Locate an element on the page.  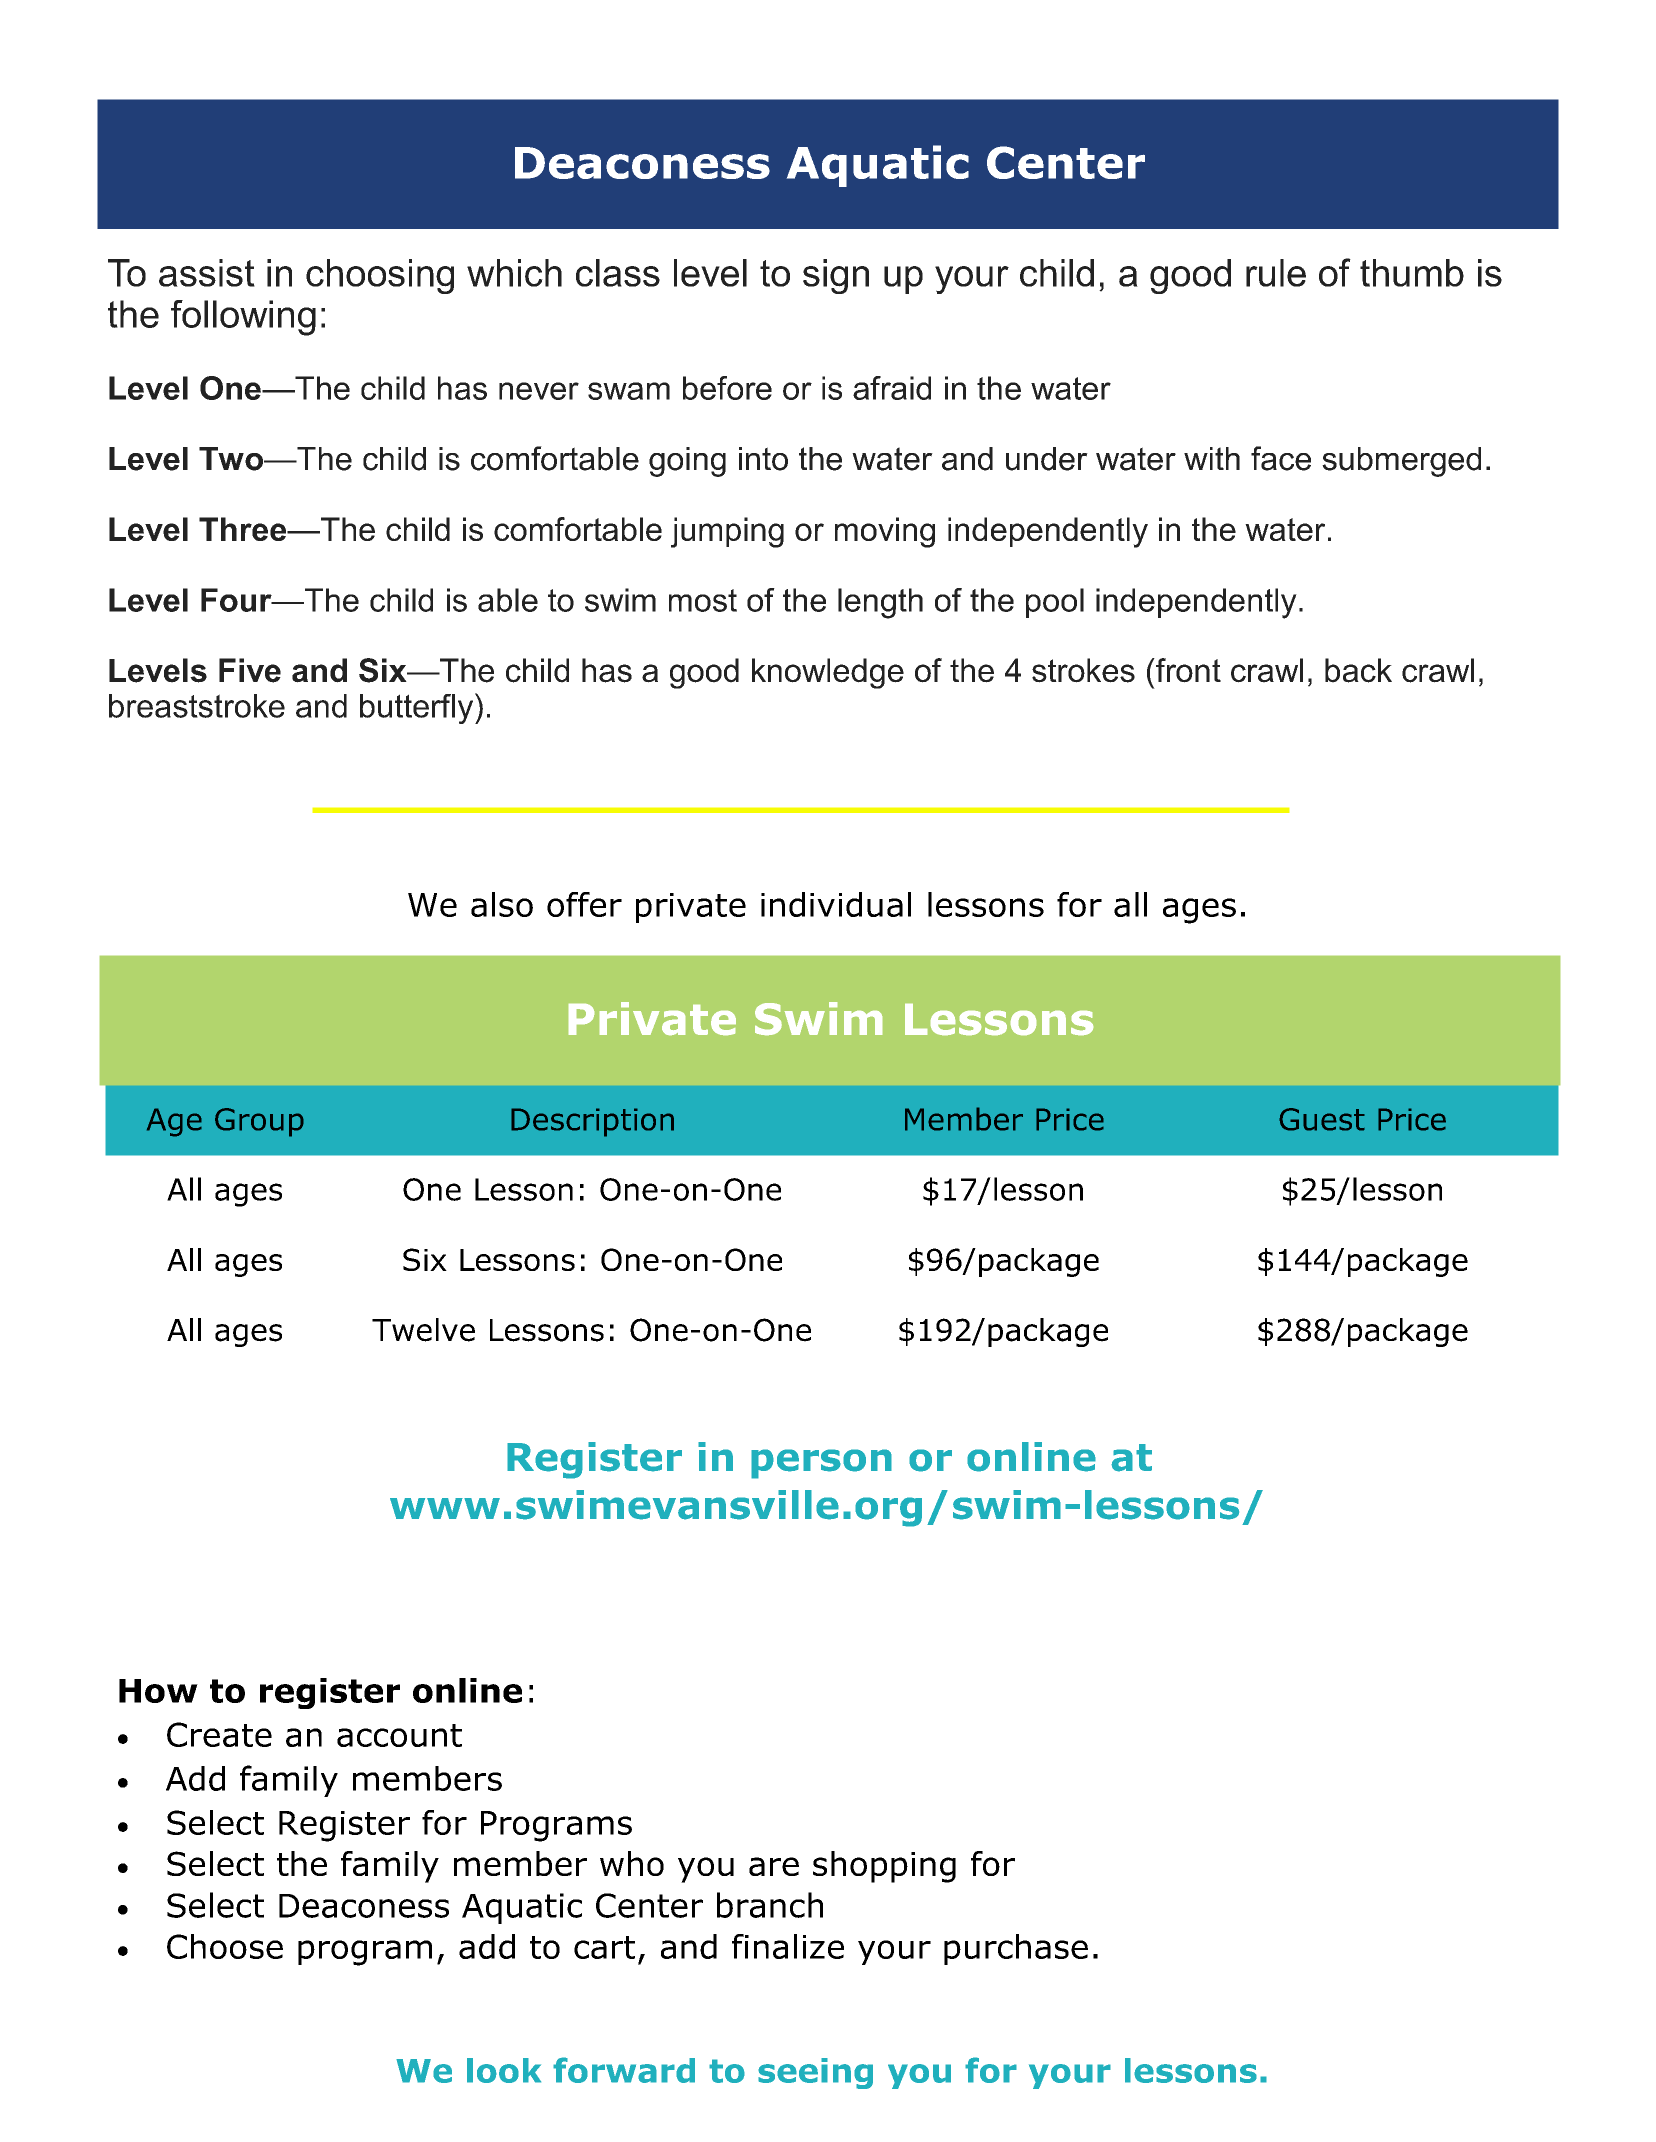
Group is located at coordinates (259, 1122).
